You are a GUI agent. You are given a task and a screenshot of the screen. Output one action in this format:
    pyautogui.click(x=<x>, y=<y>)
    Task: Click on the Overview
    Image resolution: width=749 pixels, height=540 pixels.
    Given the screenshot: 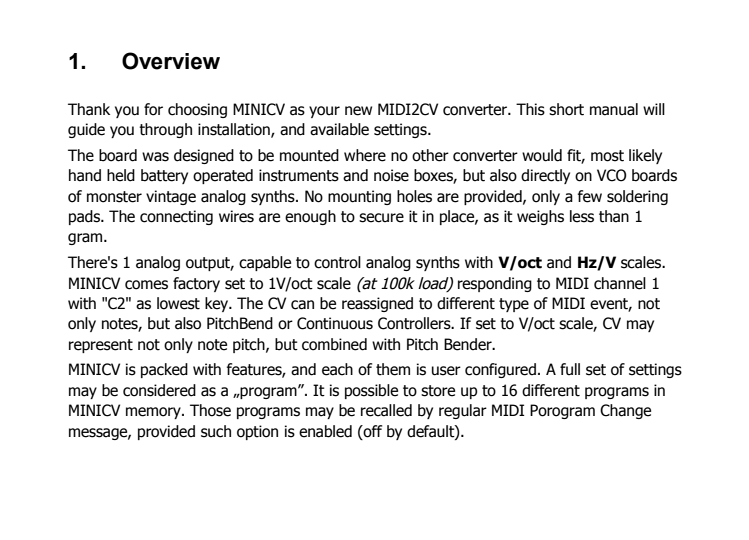 What is the action you would take?
    pyautogui.click(x=171, y=61)
